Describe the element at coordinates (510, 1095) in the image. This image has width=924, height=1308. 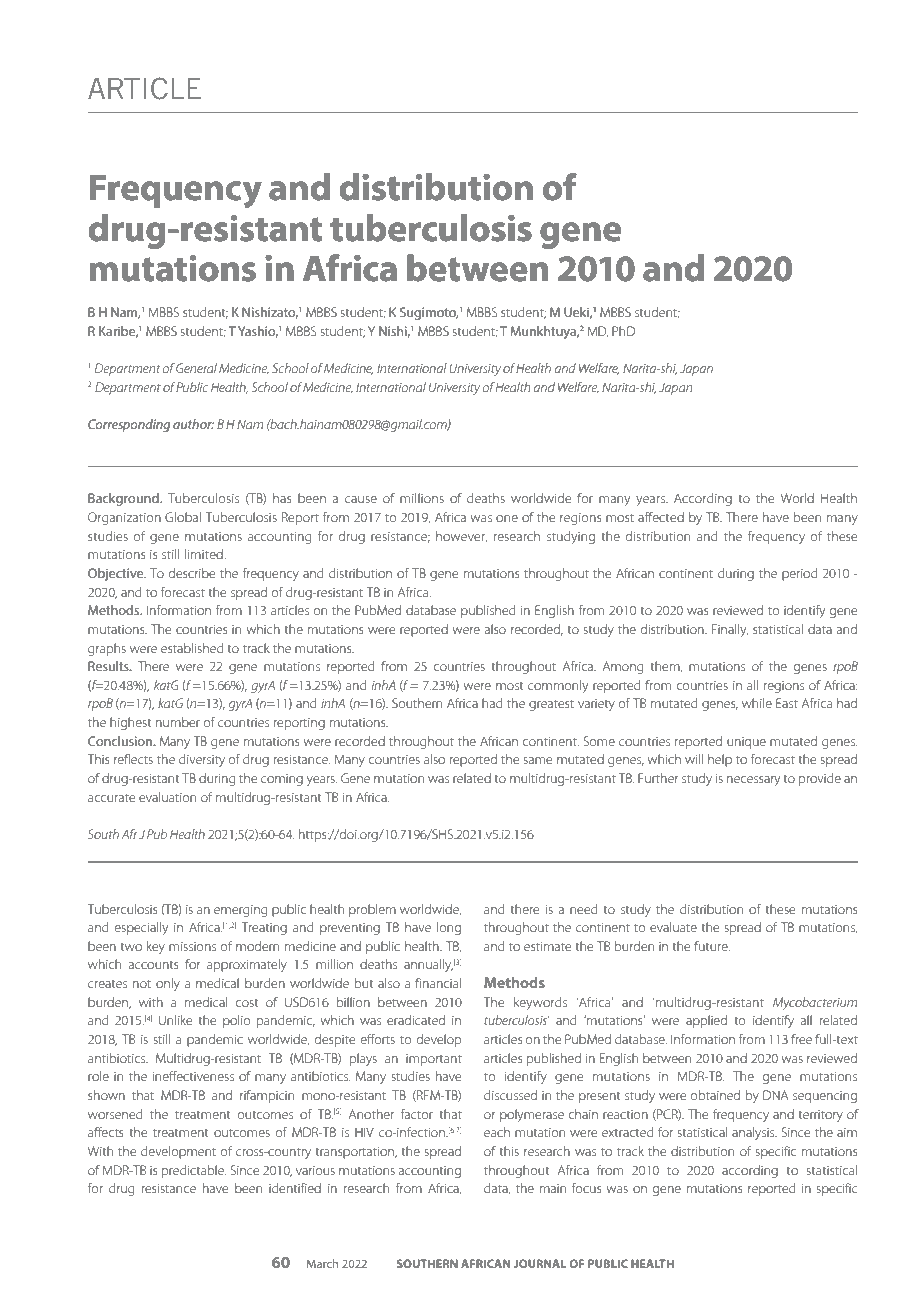
I see `discussed` at that location.
